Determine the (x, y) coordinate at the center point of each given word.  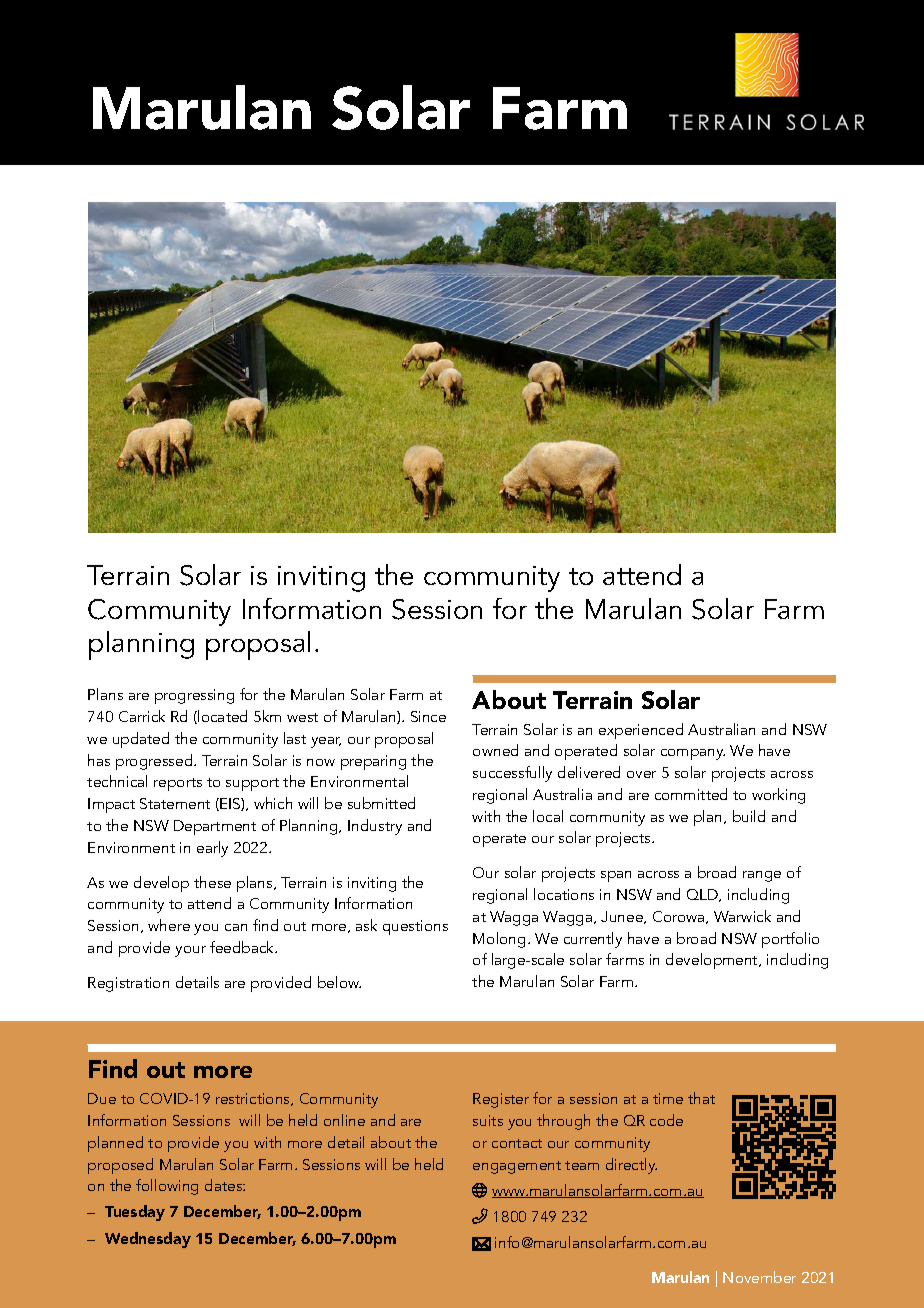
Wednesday (148, 1240)
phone (480, 1216)
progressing (194, 696)
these (212, 882)
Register (501, 1100)
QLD (704, 895)
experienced (641, 731)
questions (415, 927)
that (701, 1098)
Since (428, 716)
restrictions (254, 1099)
